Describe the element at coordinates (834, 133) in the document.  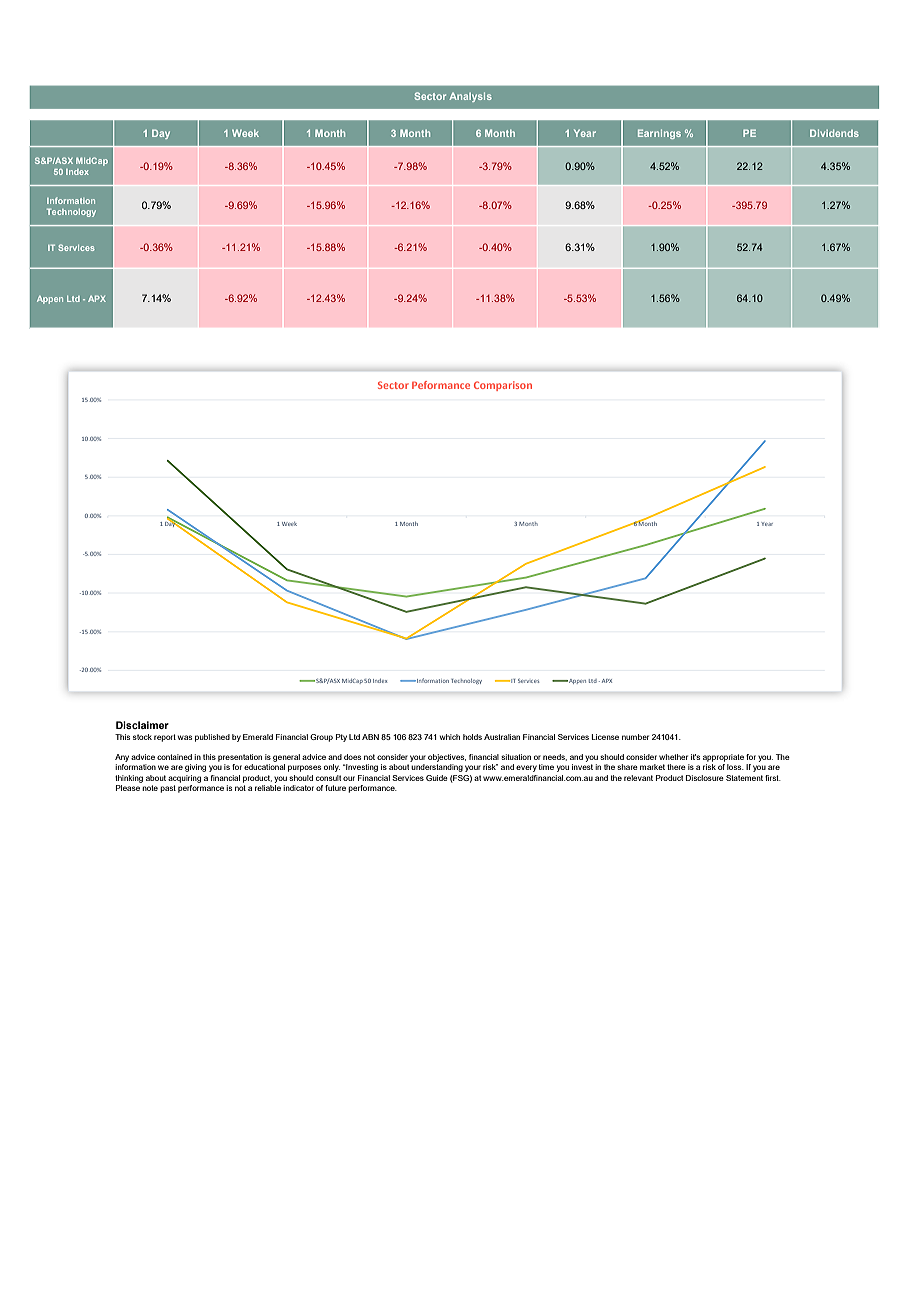
I see `Dividends` at that location.
